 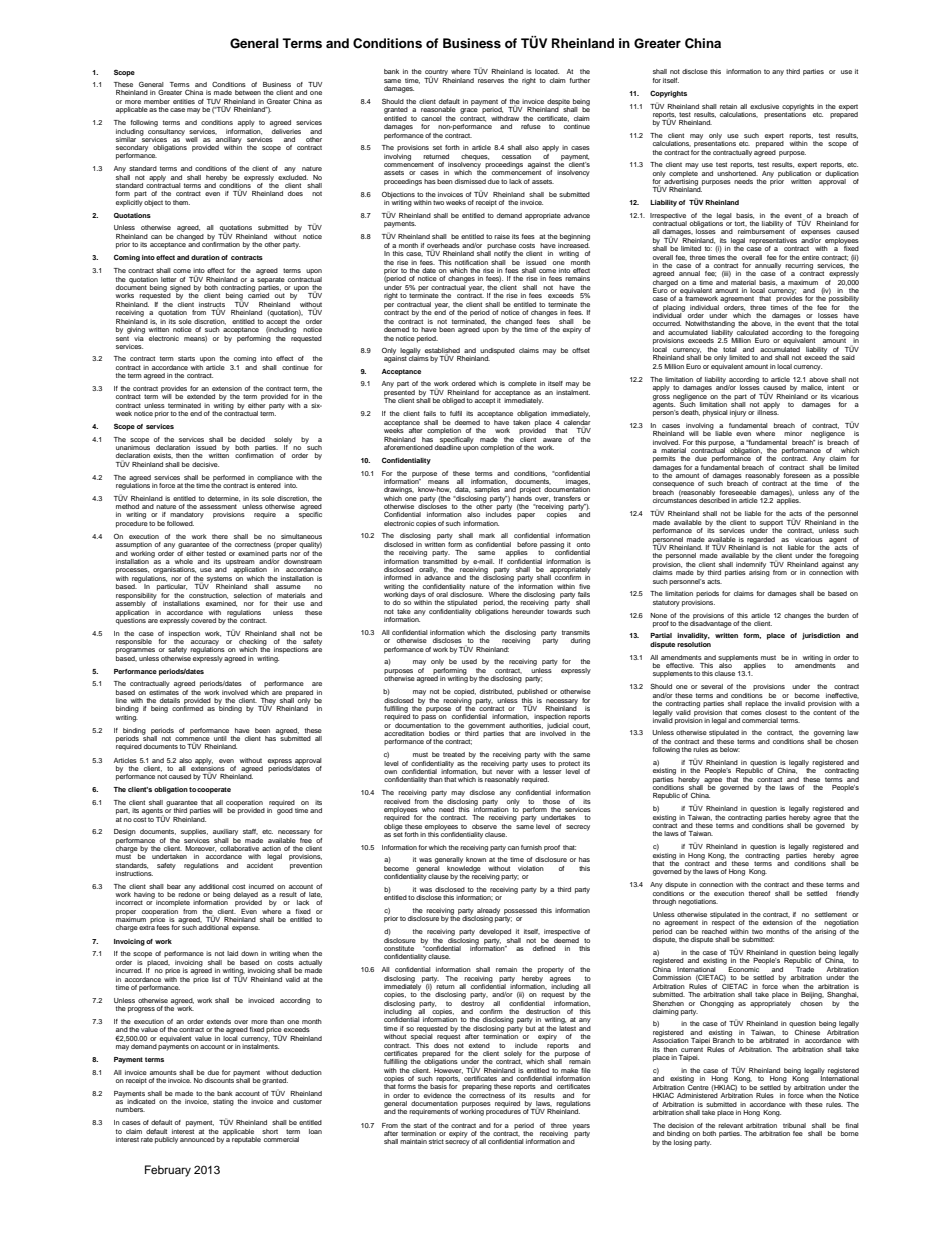 What do you see at coordinates (469, 111) in the page?
I see `grace` at bounding box center [469, 111].
